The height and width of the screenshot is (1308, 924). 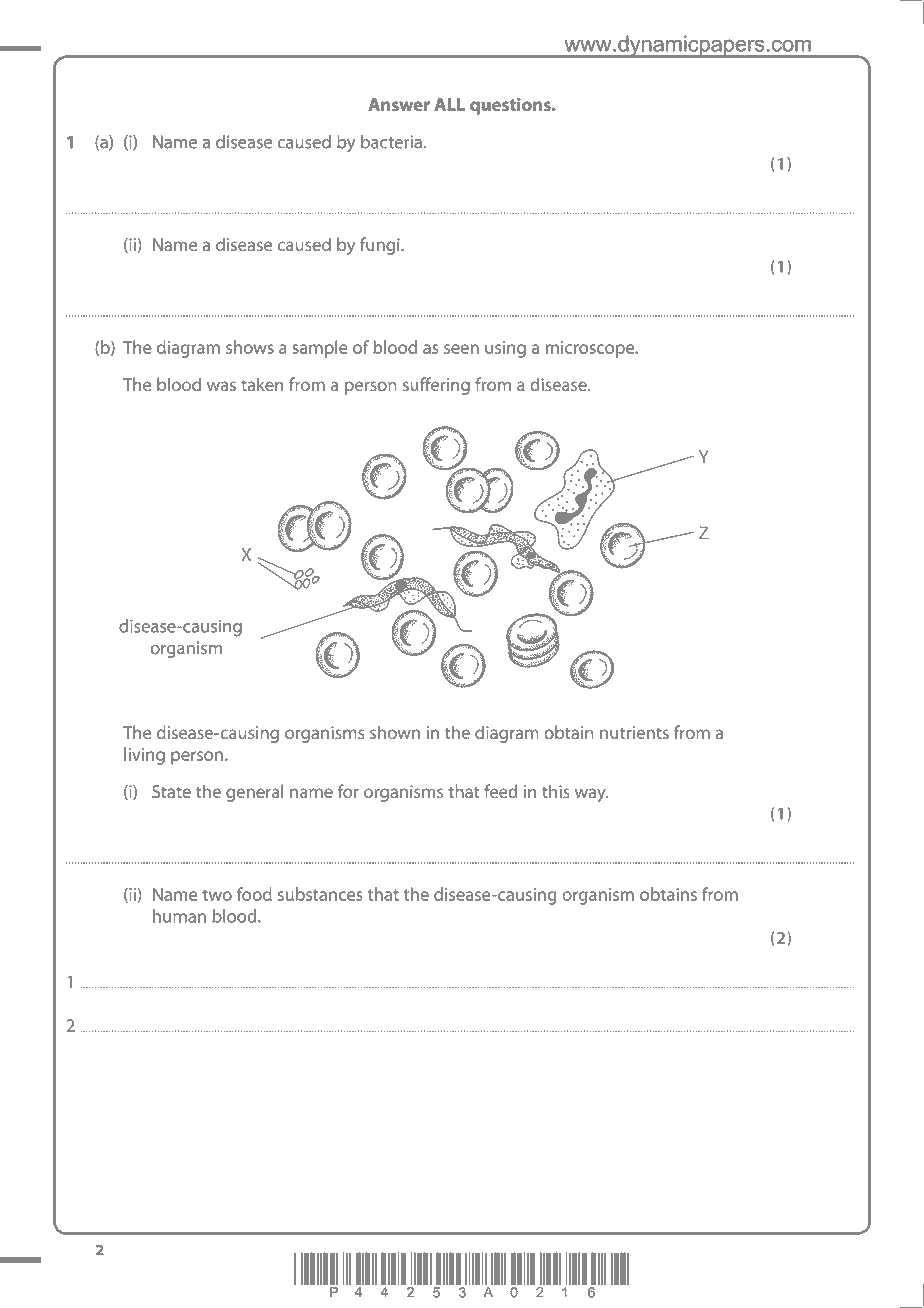 I want to click on shown, so click(x=395, y=732).
